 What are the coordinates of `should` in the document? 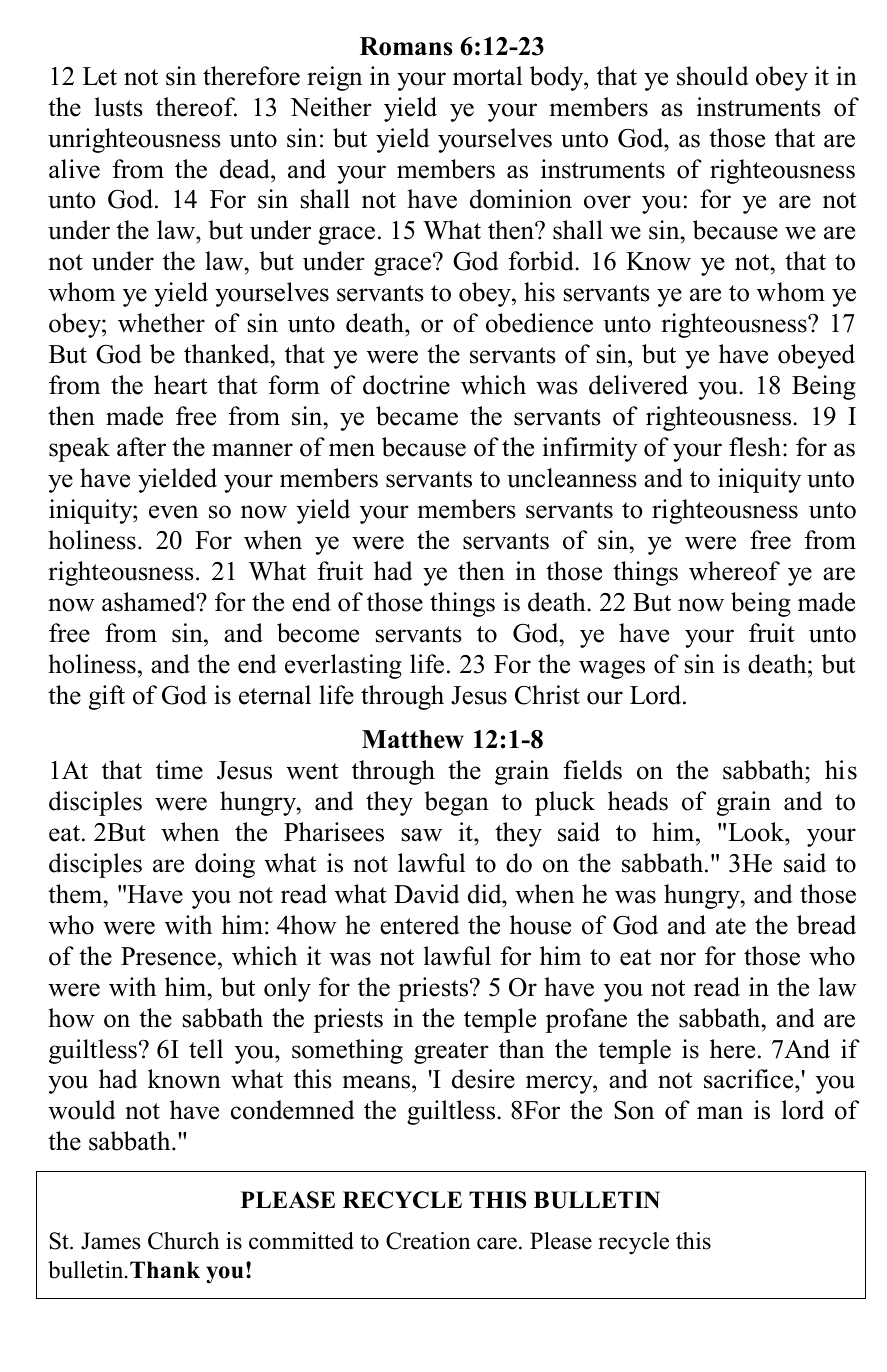 It's located at (713, 76).
